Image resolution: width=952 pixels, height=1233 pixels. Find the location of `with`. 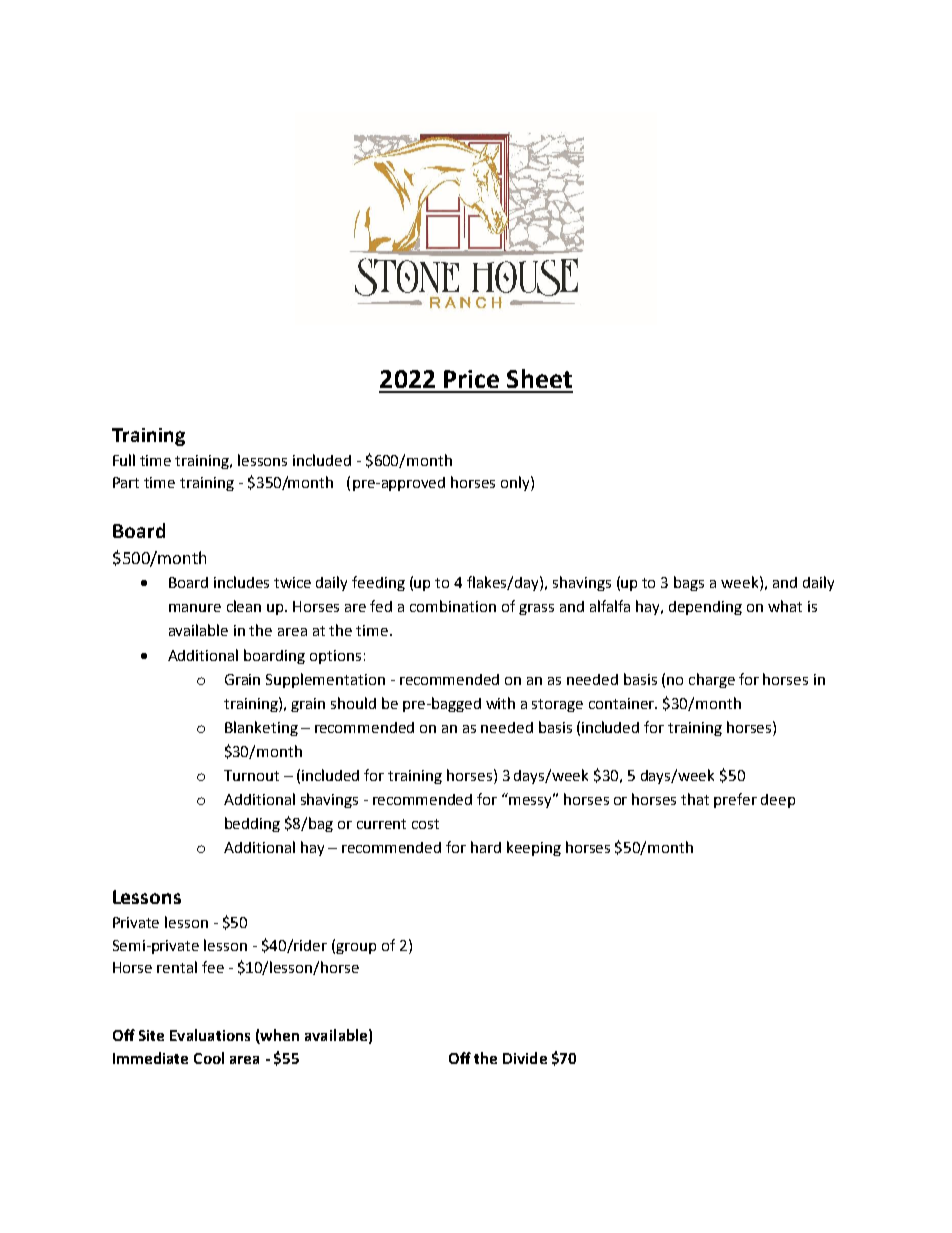

with is located at coordinates (500, 703).
